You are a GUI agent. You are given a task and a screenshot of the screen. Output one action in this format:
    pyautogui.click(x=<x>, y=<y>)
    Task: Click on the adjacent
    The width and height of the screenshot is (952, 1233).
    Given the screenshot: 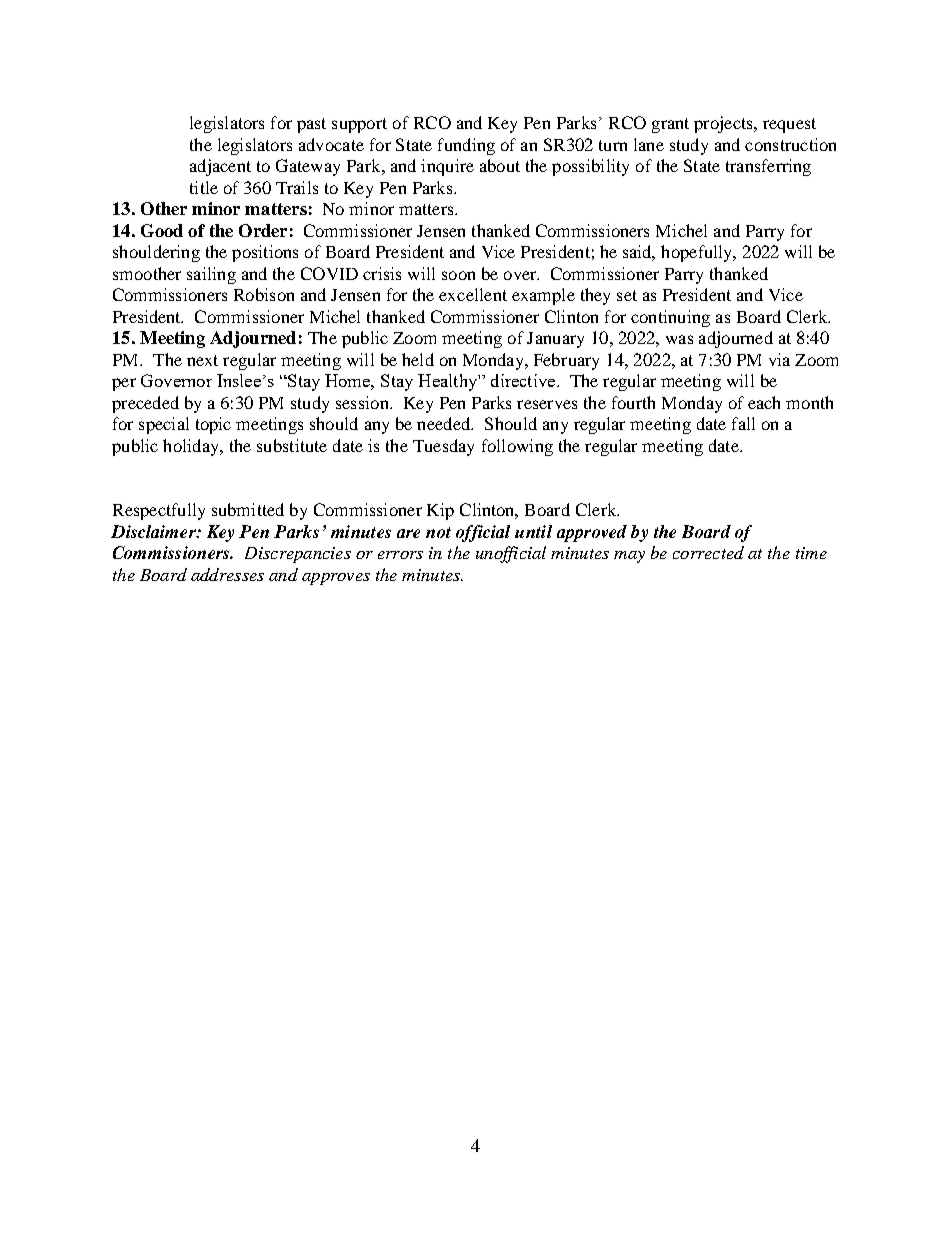 What is the action you would take?
    pyautogui.click(x=220, y=167)
